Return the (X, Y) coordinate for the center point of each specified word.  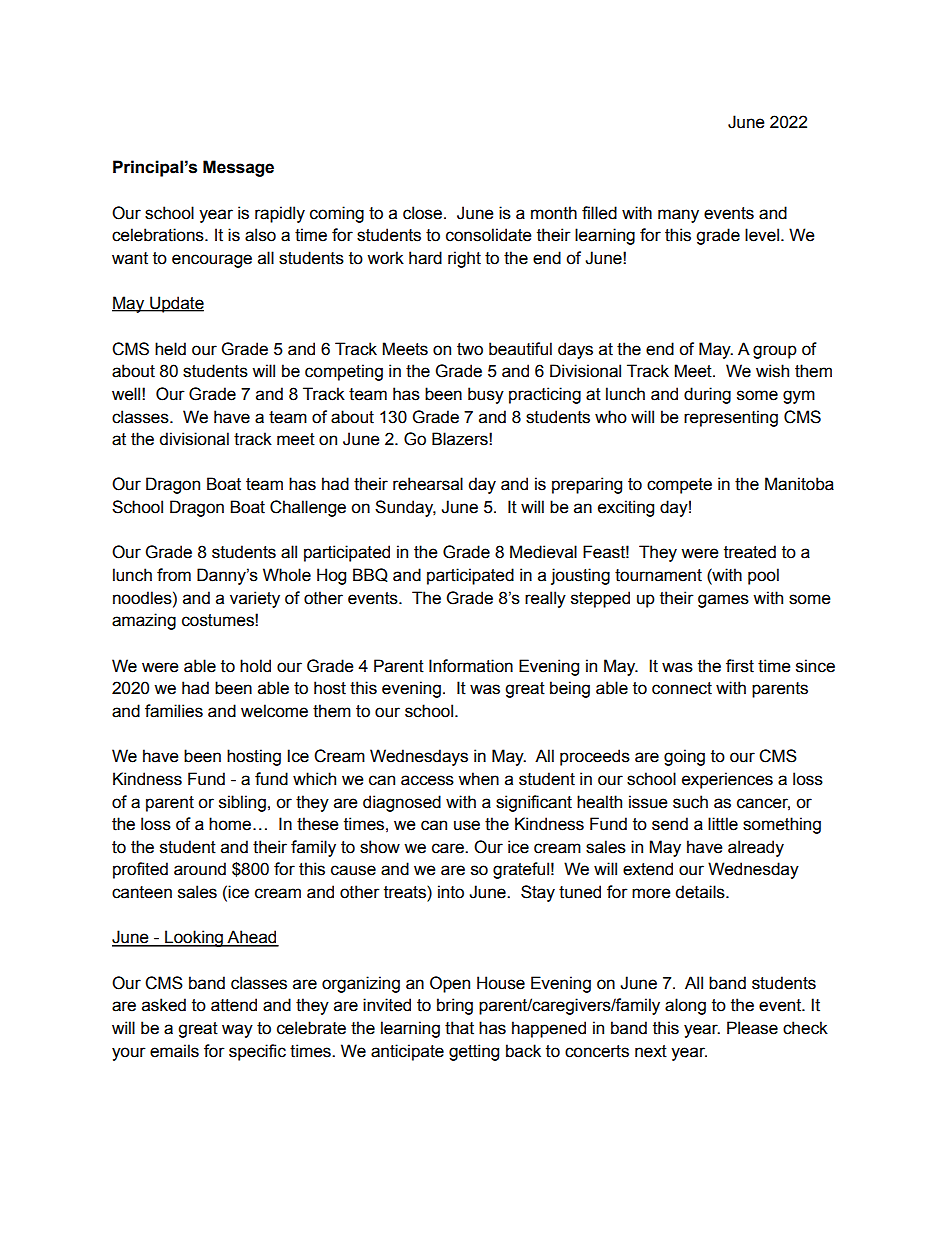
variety (255, 599)
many (678, 216)
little (723, 824)
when (478, 779)
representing (731, 418)
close (422, 213)
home (230, 824)
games (723, 601)
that (459, 1028)
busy (486, 395)
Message (238, 168)
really (545, 599)
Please (752, 1028)
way (237, 1031)
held (170, 349)
